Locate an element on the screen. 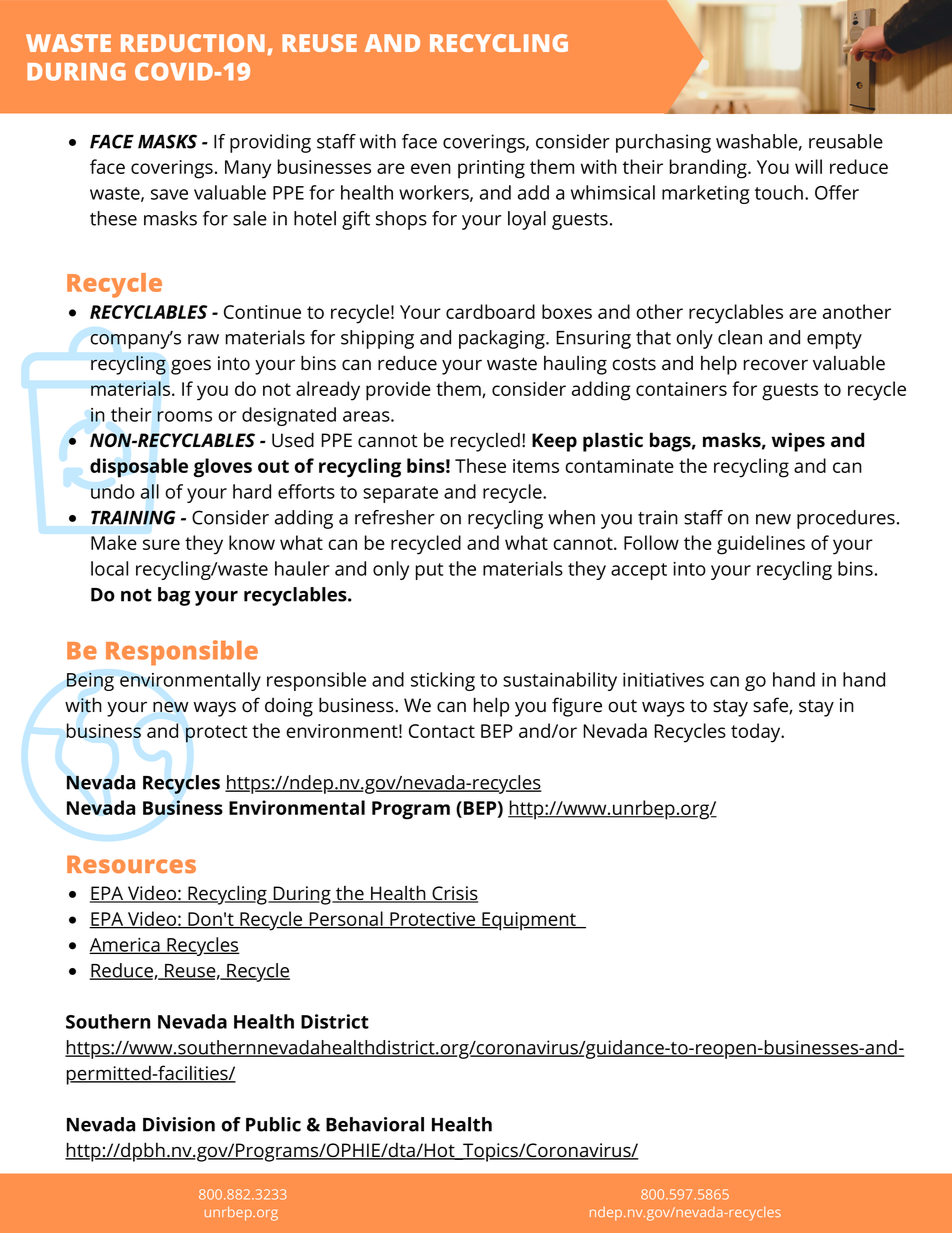 Image resolution: width=952 pixels, height=1233 pixels. Behavioral is located at coordinates (375, 1124).
